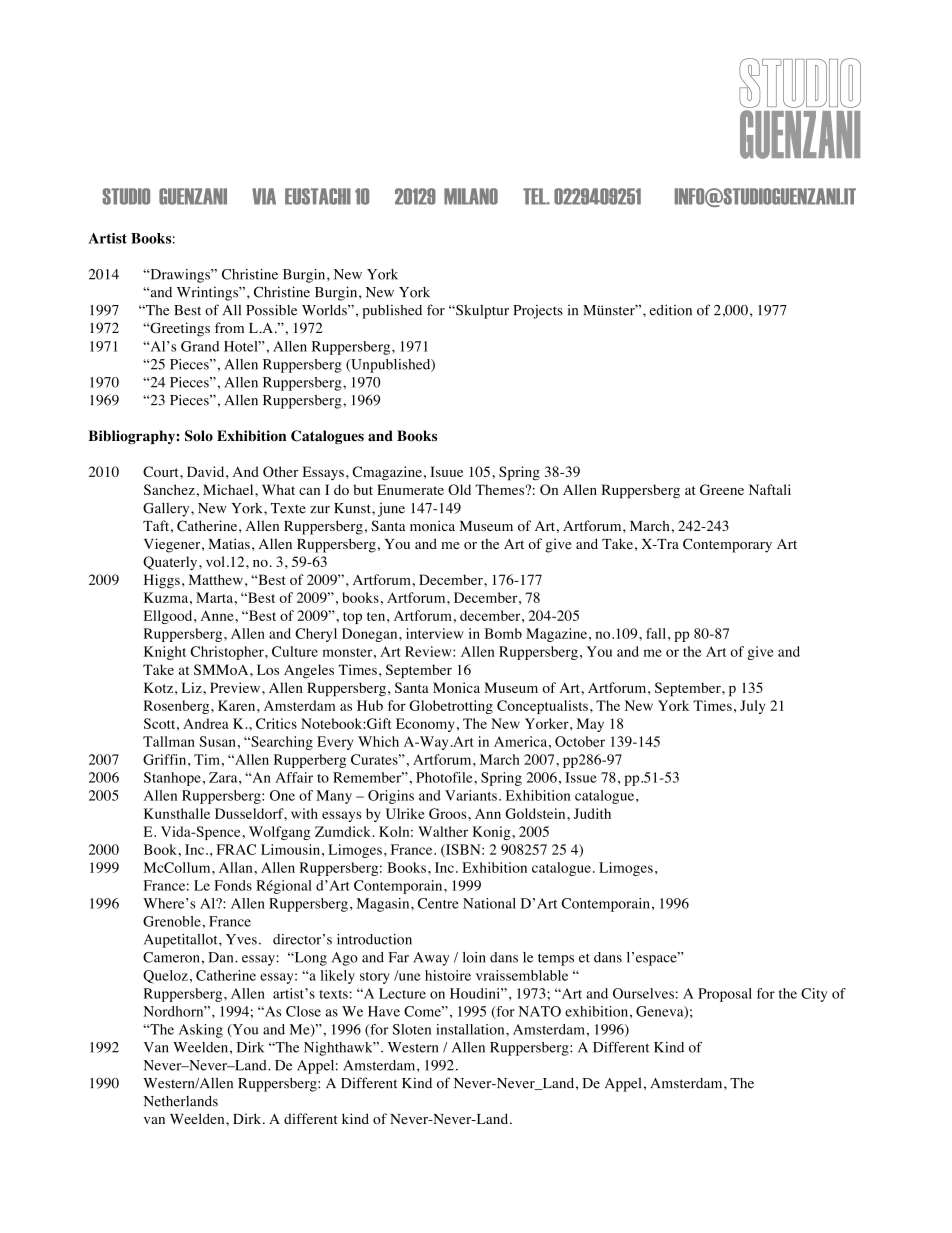  What do you see at coordinates (671, 310) in the screenshot?
I see `edition` at bounding box center [671, 310].
